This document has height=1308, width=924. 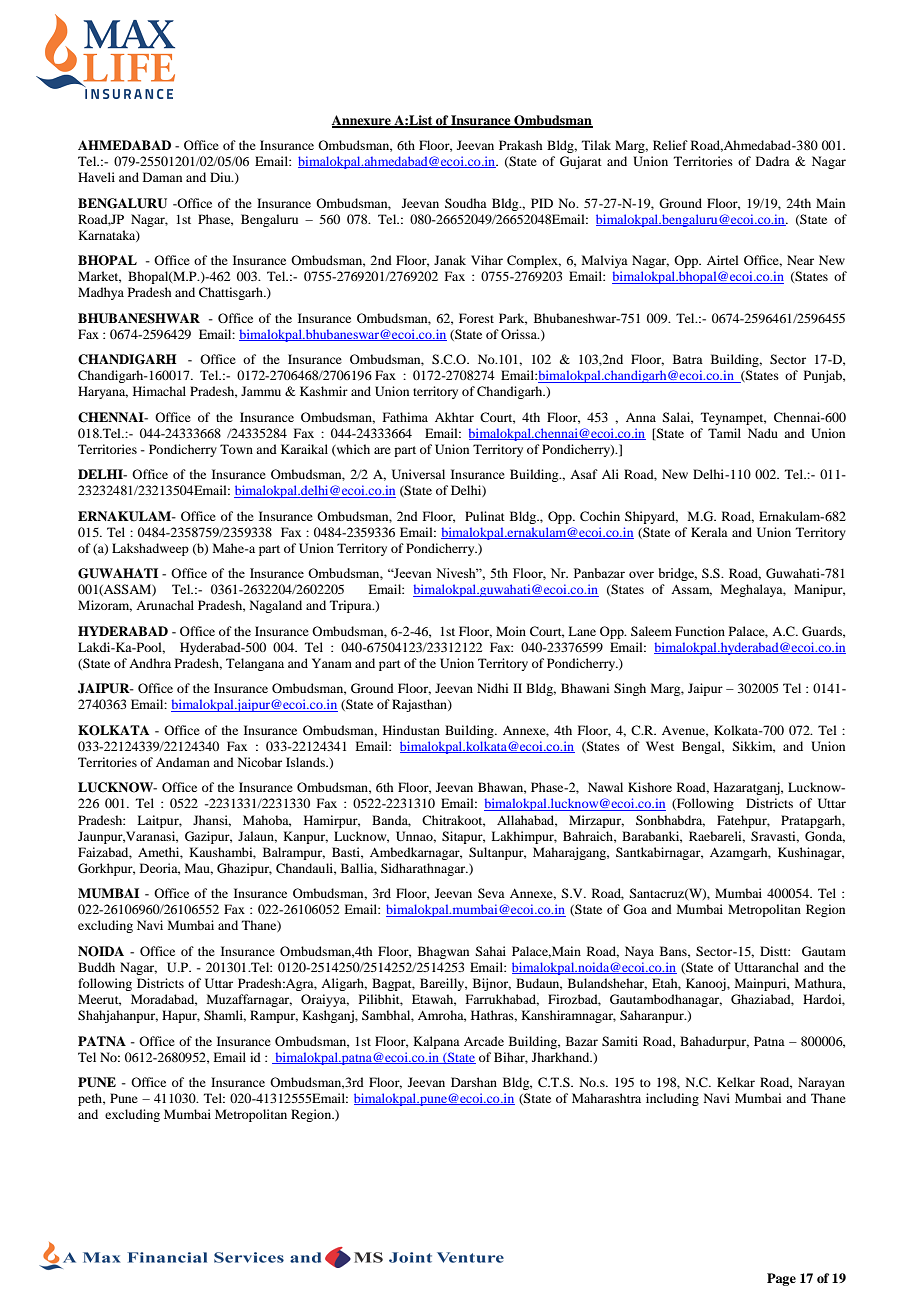 I want to click on West, so click(x=660, y=746).
